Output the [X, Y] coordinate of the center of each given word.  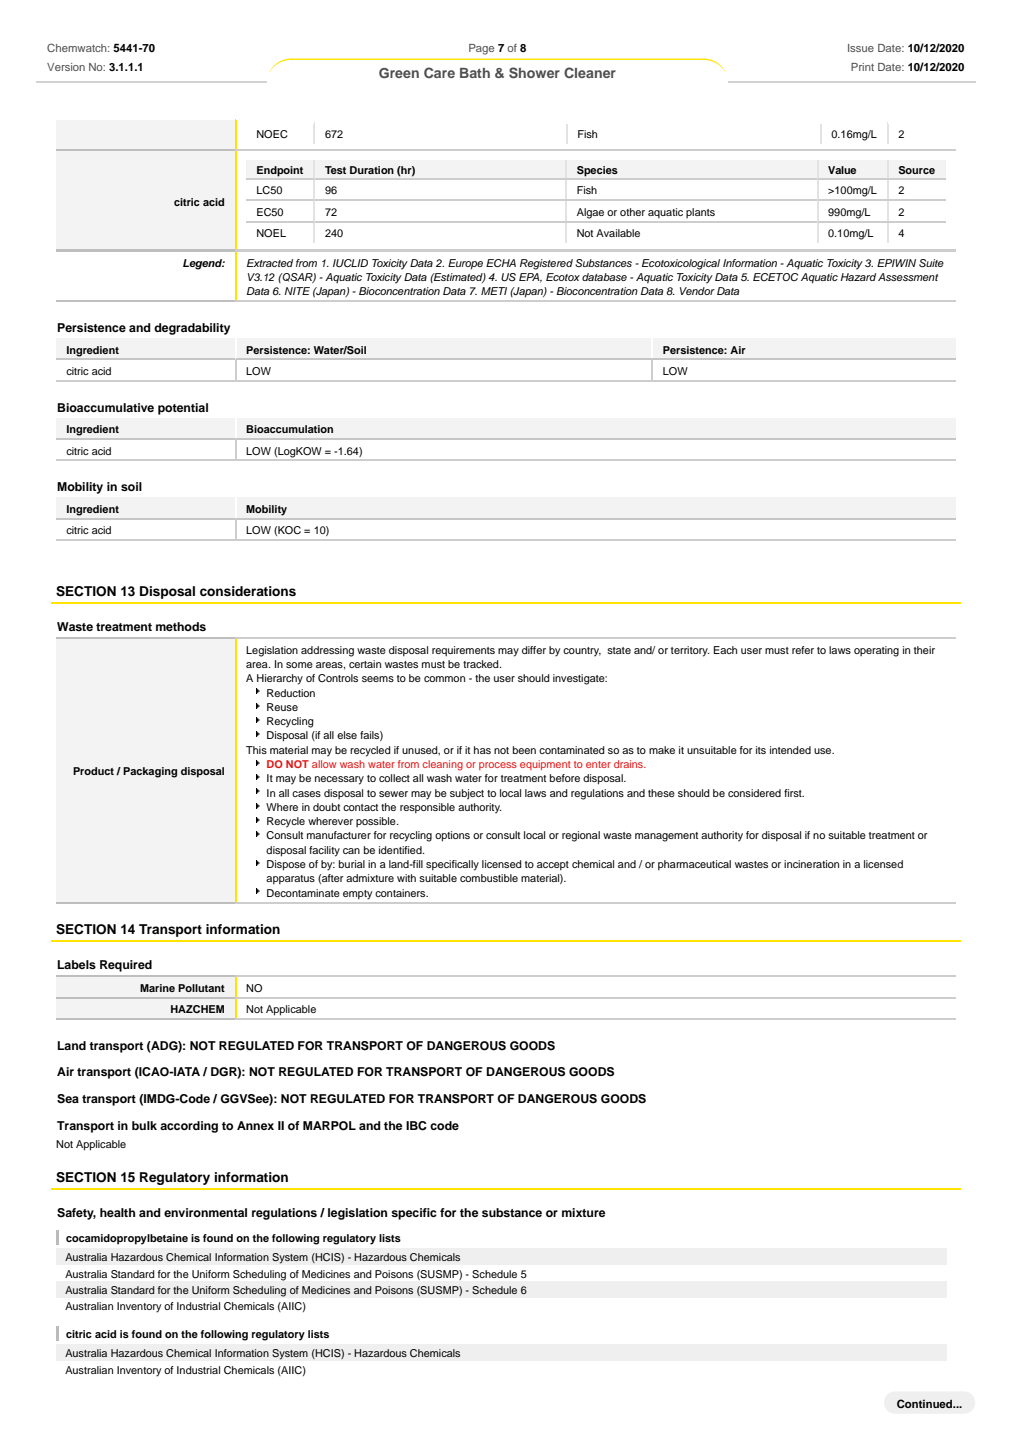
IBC [416, 1126]
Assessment [908, 277]
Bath [475, 73]
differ [534, 650]
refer [803, 650]
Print [862, 67]
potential [183, 409]
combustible [489, 878]
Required [126, 966]
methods [181, 626]
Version [66, 67]
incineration [811, 864]
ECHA [501, 263]
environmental [205, 1212]
